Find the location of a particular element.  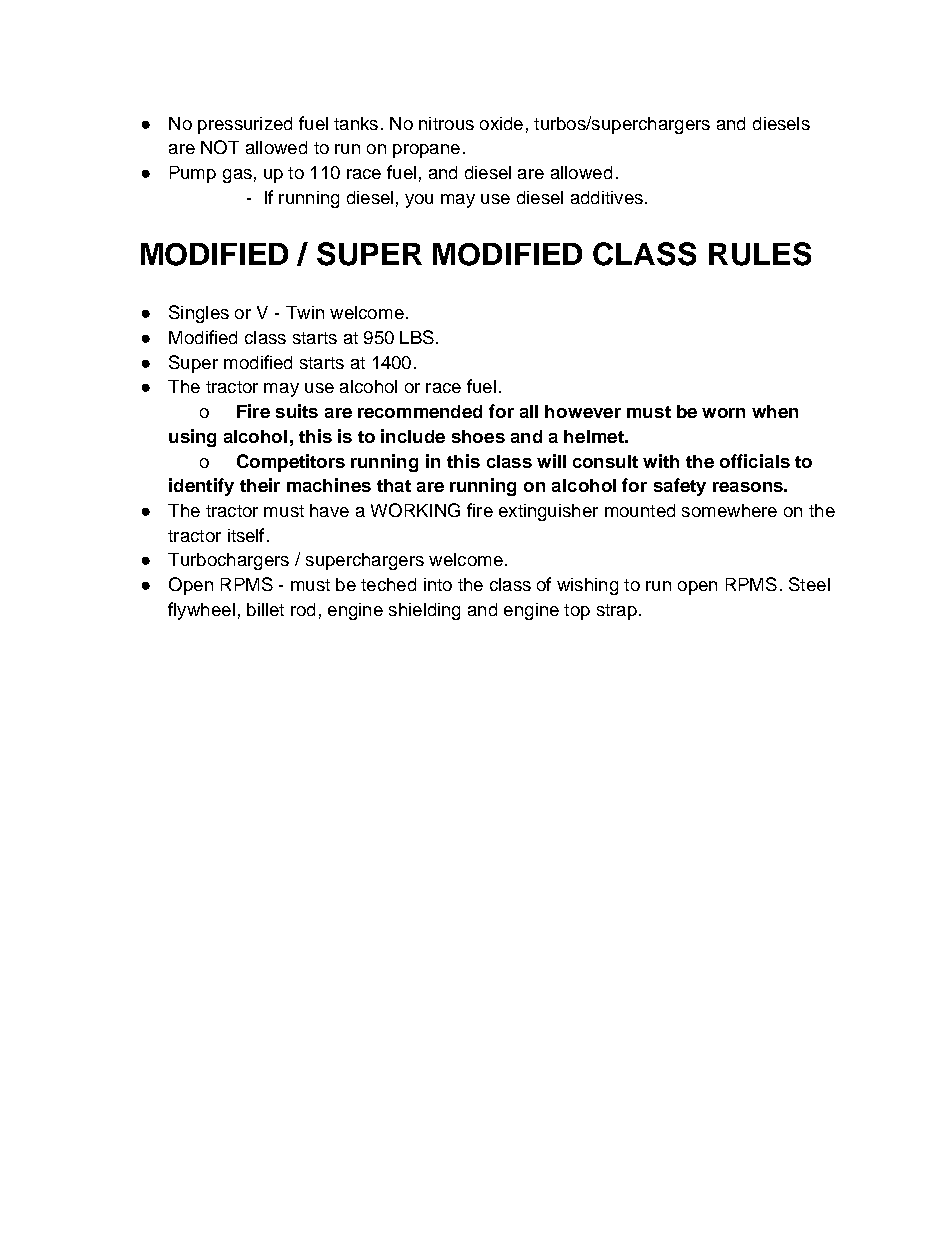

suits is located at coordinates (297, 411).
